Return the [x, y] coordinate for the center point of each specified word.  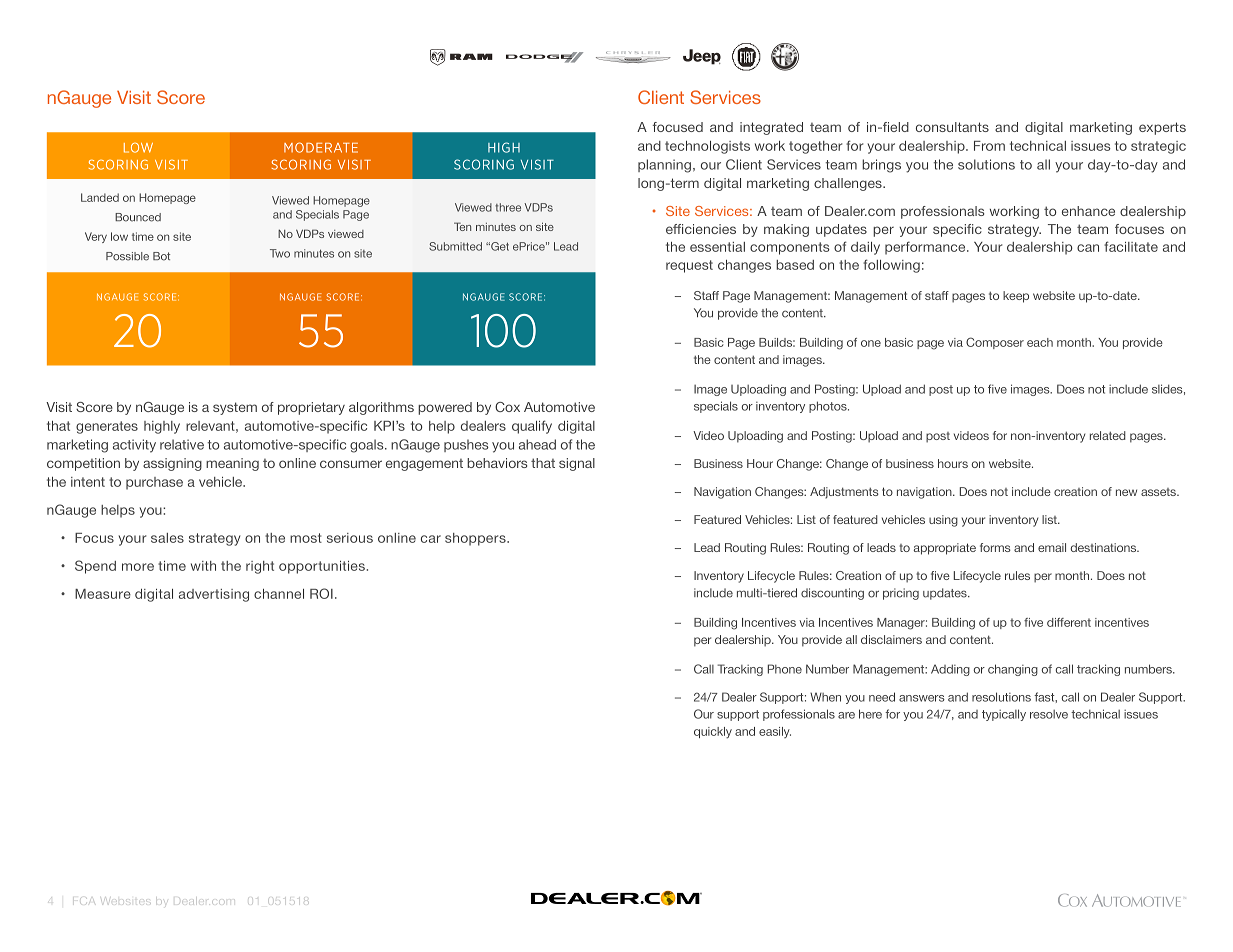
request [689, 266]
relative [182, 444]
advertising [214, 595]
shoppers [476, 539]
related [1108, 435]
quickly [713, 733]
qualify [532, 427]
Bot [161, 256]
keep [1016, 297]
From [989, 146]
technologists [707, 147]
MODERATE [321, 147]
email [1052, 547]
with [203, 566]
